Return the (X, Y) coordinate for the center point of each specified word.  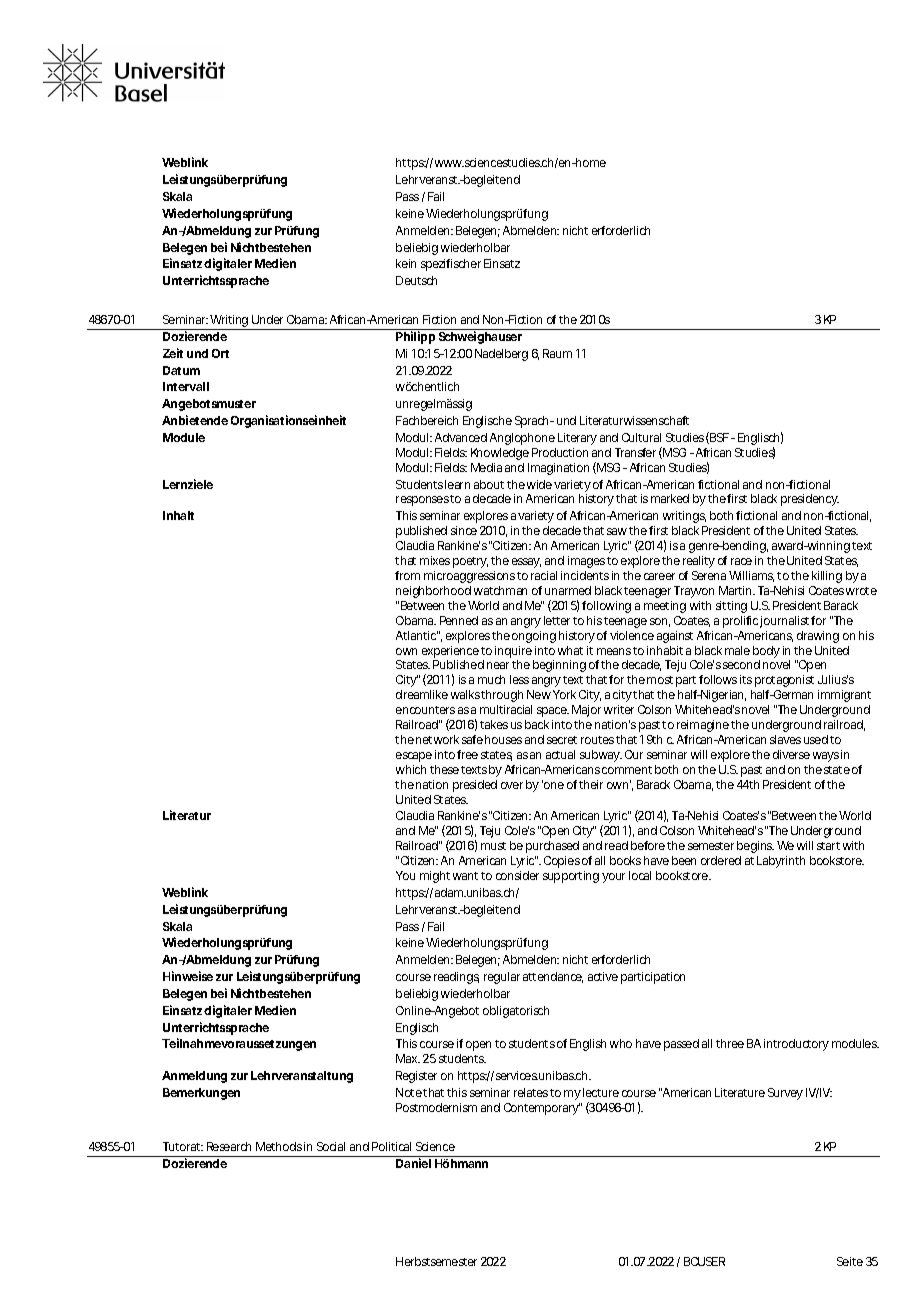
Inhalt (178, 515)
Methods (279, 1146)
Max (408, 1058)
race (741, 561)
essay (526, 563)
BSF (718, 438)
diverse (791, 754)
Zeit (173, 353)
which (411, 769)
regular (502, 978)
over (512, 785)
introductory (796, 1045)
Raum (557, 353)
